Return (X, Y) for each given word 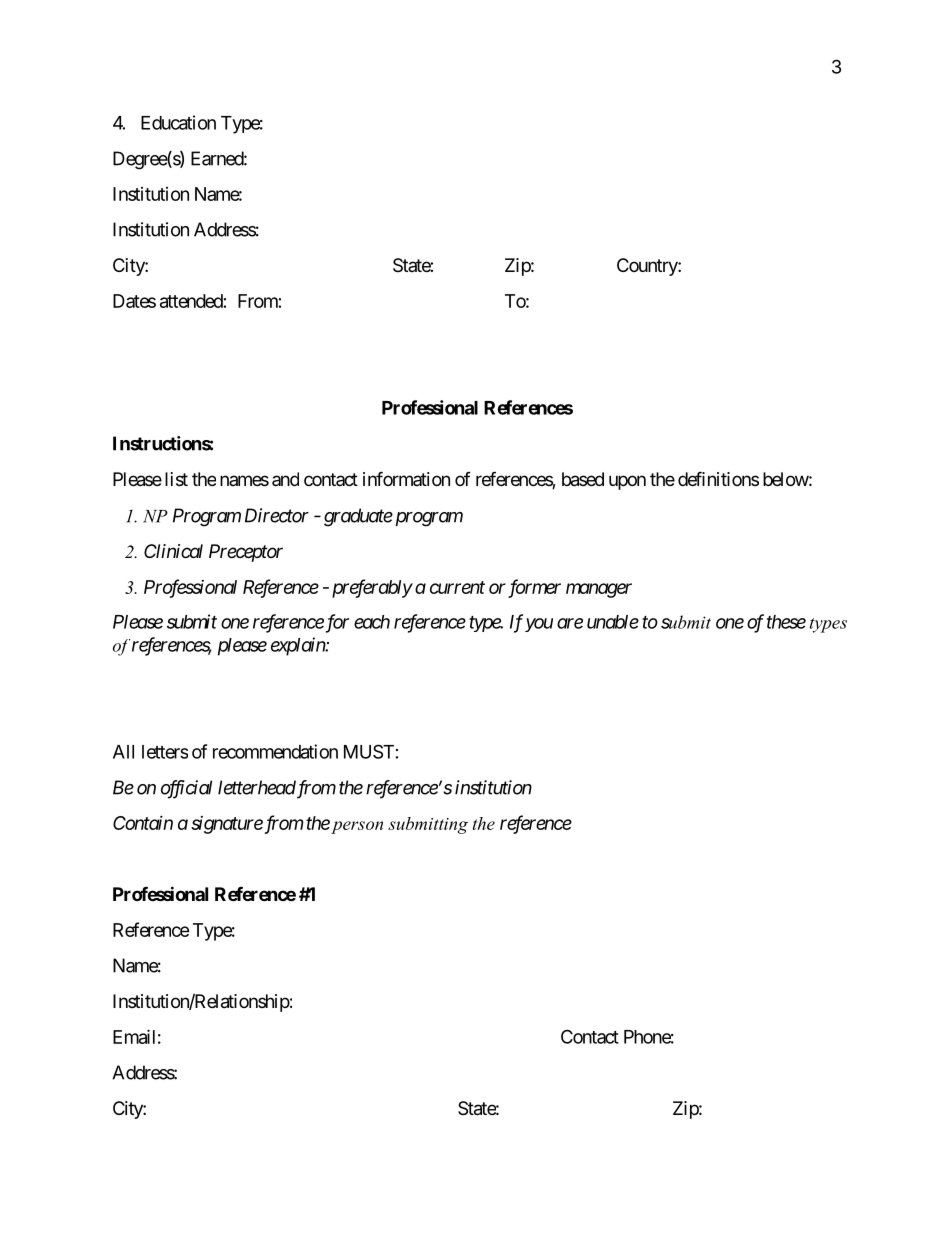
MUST (369, 751)
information (406, 478)
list (176, 479)
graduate (358, 517)
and (285, 479)
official (186, 789)
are (570, 623)
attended (191, 301)
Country (648, 267)
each (372, 622)
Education (178, 122)
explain (299, 646)
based (583, 479)
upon (627, 482)
